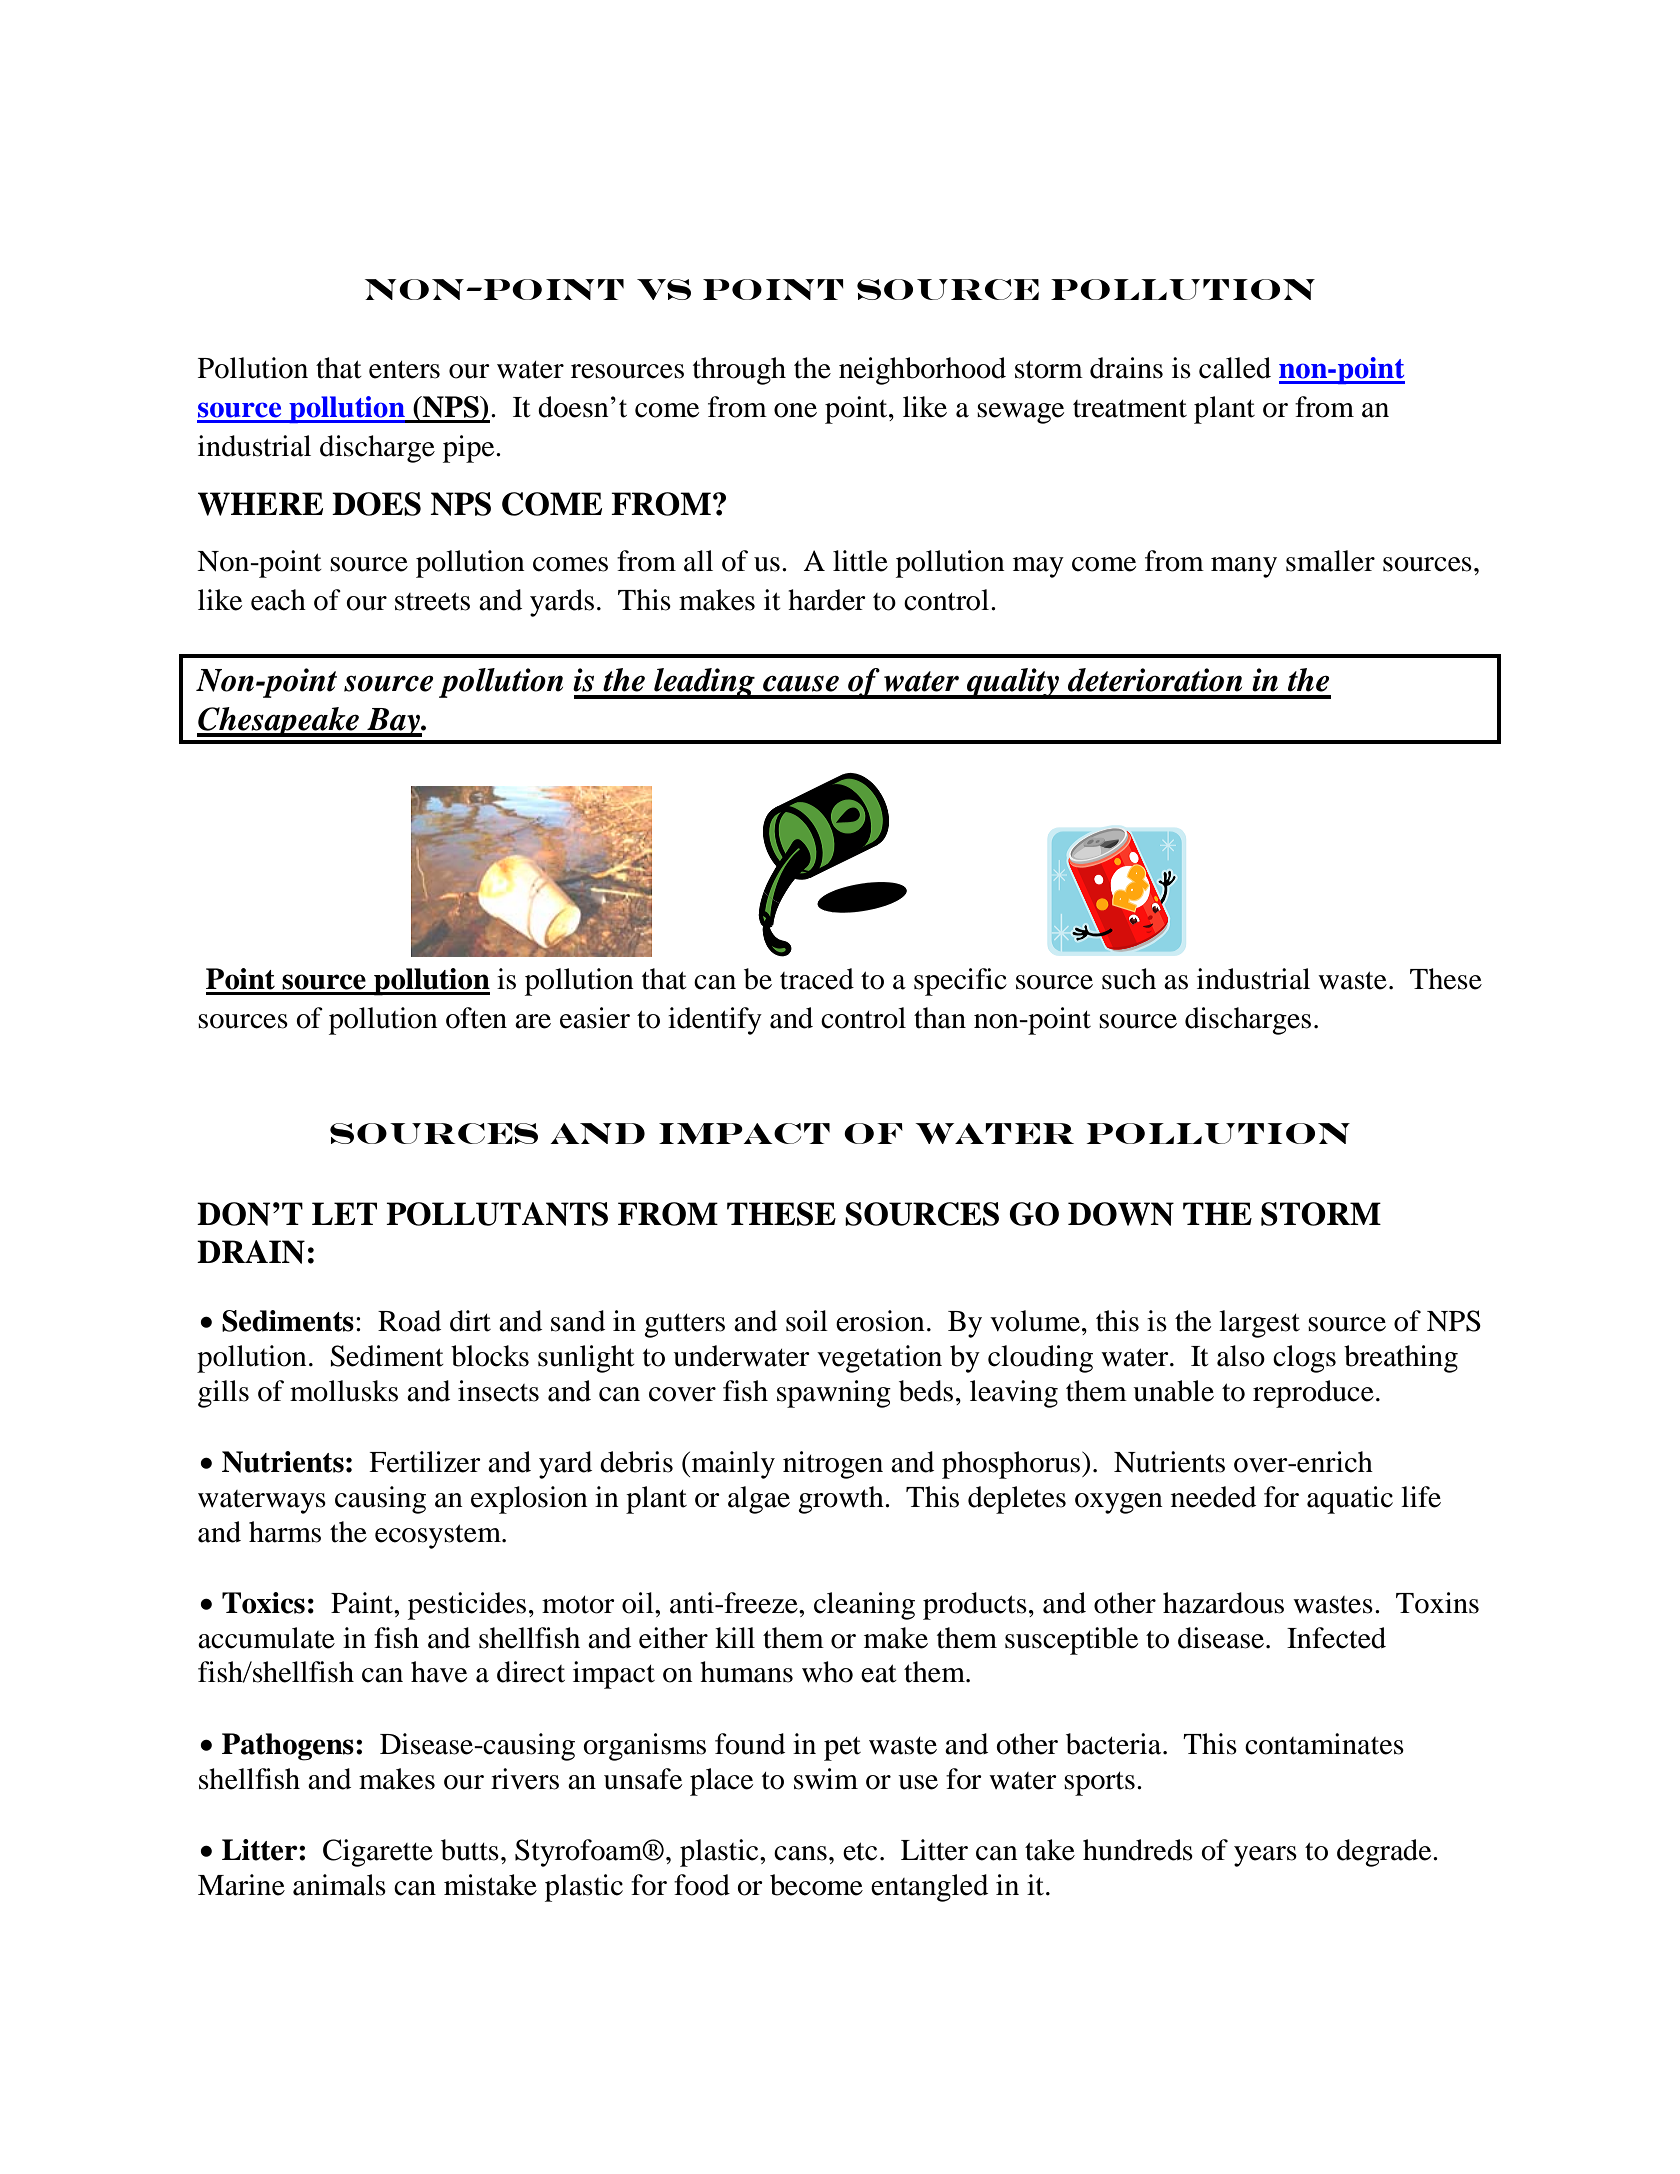 This document has width=1680, height=2174. What do you see at coordinates (860, 1851) in the document?
I see `etc` at bounding box center [860, 1851].
